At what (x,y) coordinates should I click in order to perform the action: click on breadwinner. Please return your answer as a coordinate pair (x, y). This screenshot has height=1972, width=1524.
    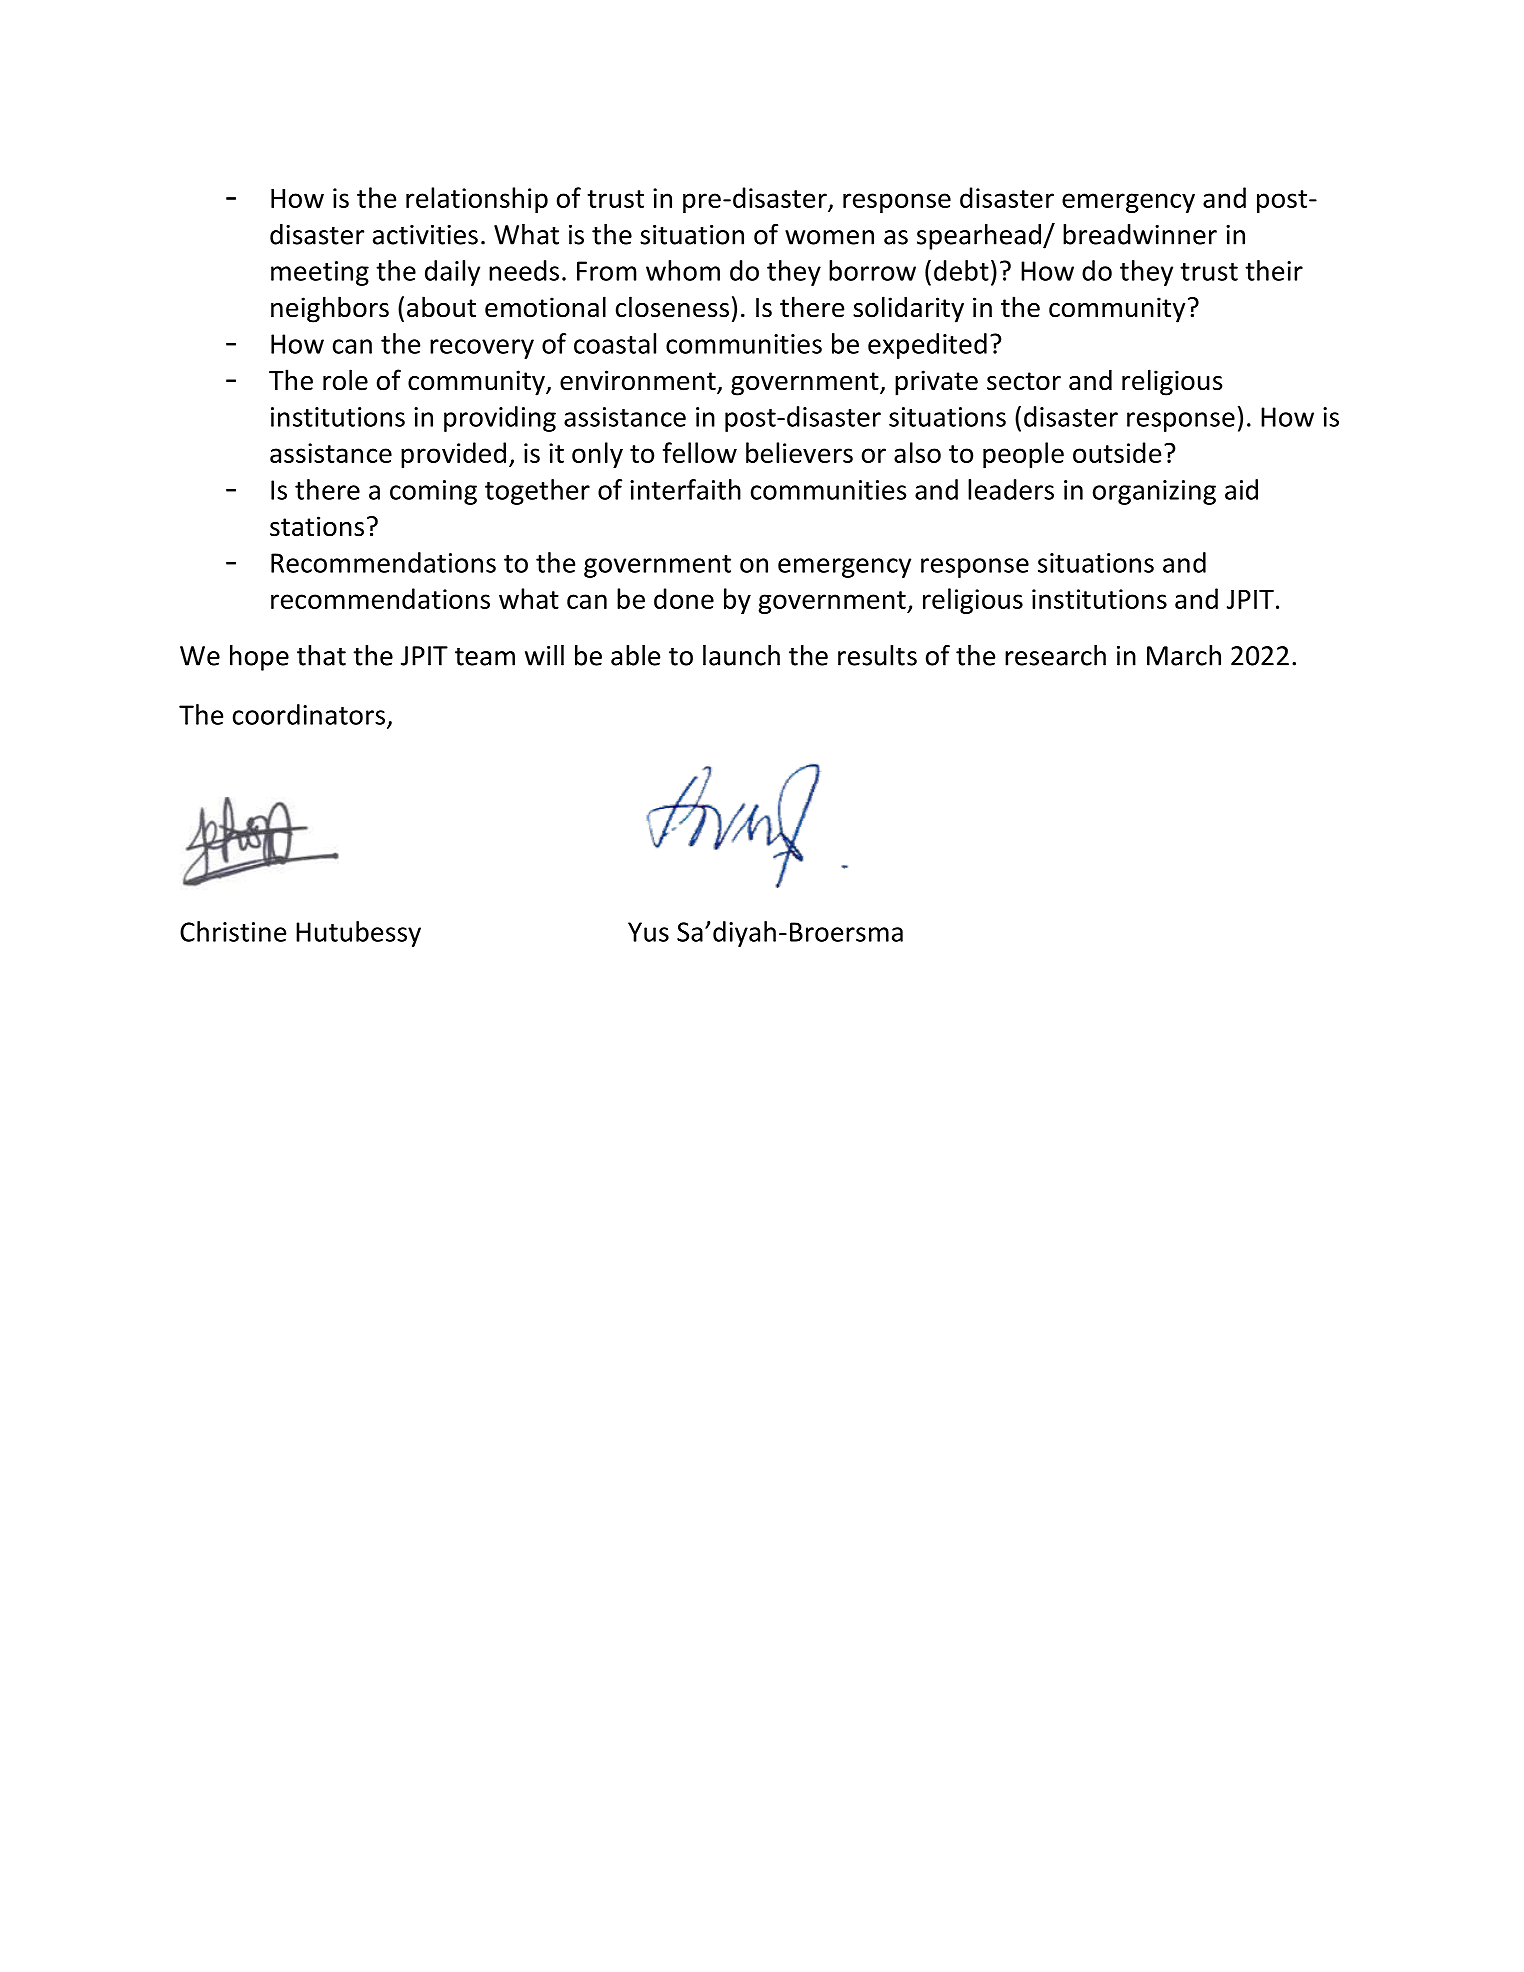
    Looking at the image, I should click on (1140, 234).
